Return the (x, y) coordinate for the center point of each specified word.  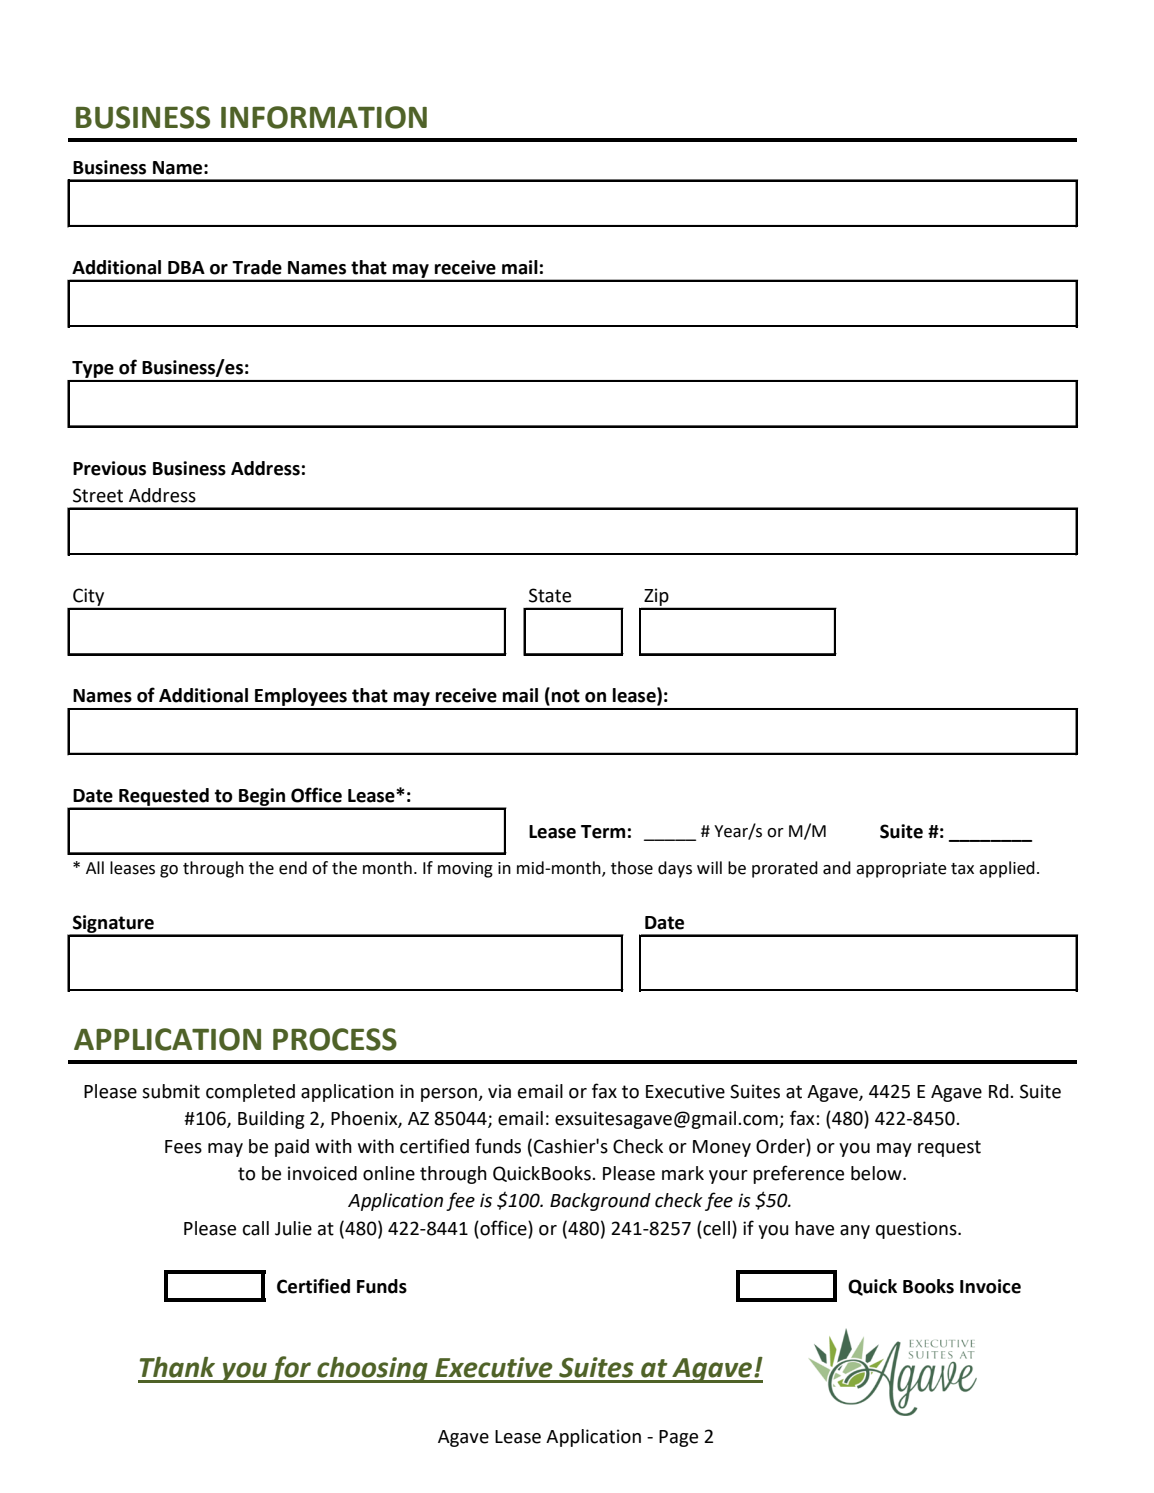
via (499, 1091)
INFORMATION (324, 117)
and (837, 868)
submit (171, 1091)
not (566, 696)
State (550, 595)
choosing (372, 1370)
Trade (257, 267)
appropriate (901, 870)
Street (98, 495)
